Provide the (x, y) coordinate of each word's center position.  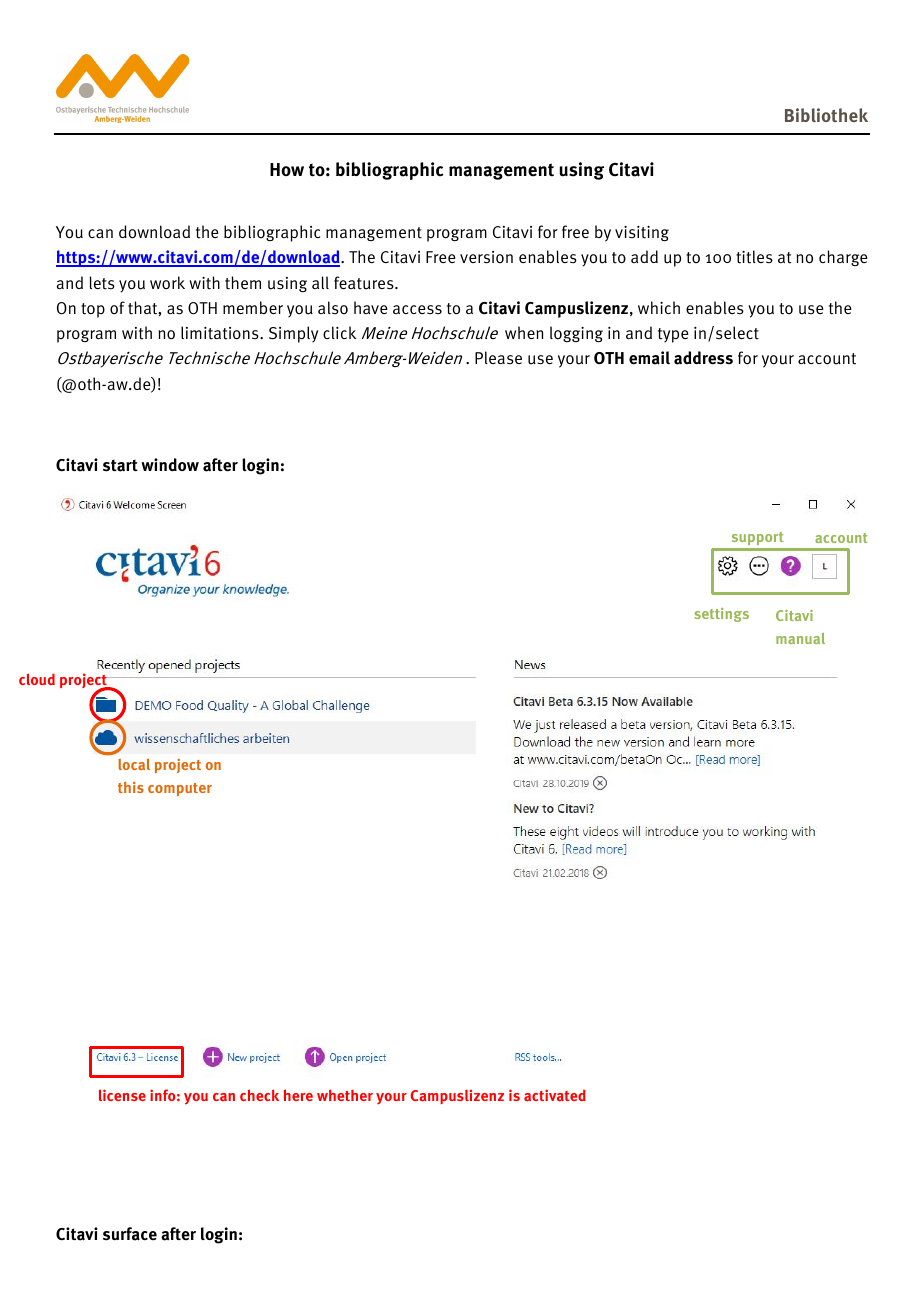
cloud (37, 679)
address (703, 358)
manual (800, 638)
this (131, 787)
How (287, 169)
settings (722, 615)
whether (345, 1095)
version (486, 257)
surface (130, 1234)
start (120, 465)
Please (498, 357)
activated (555, 1095)
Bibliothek (826, 115)
